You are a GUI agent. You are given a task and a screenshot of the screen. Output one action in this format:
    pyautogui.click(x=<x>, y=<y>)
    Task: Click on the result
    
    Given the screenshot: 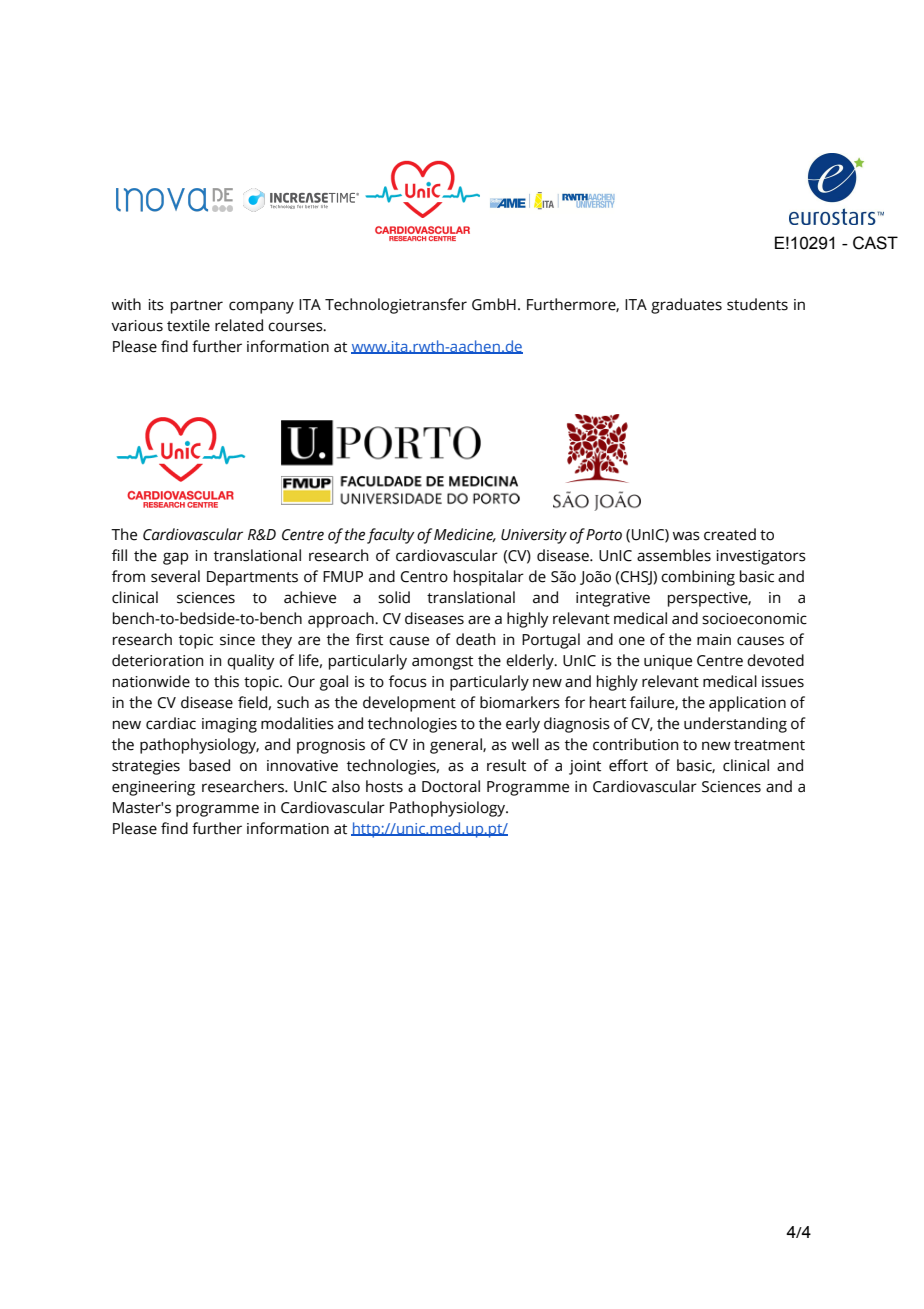 What is the action you would take?
    pyautogui.click(x=506, y=765)
